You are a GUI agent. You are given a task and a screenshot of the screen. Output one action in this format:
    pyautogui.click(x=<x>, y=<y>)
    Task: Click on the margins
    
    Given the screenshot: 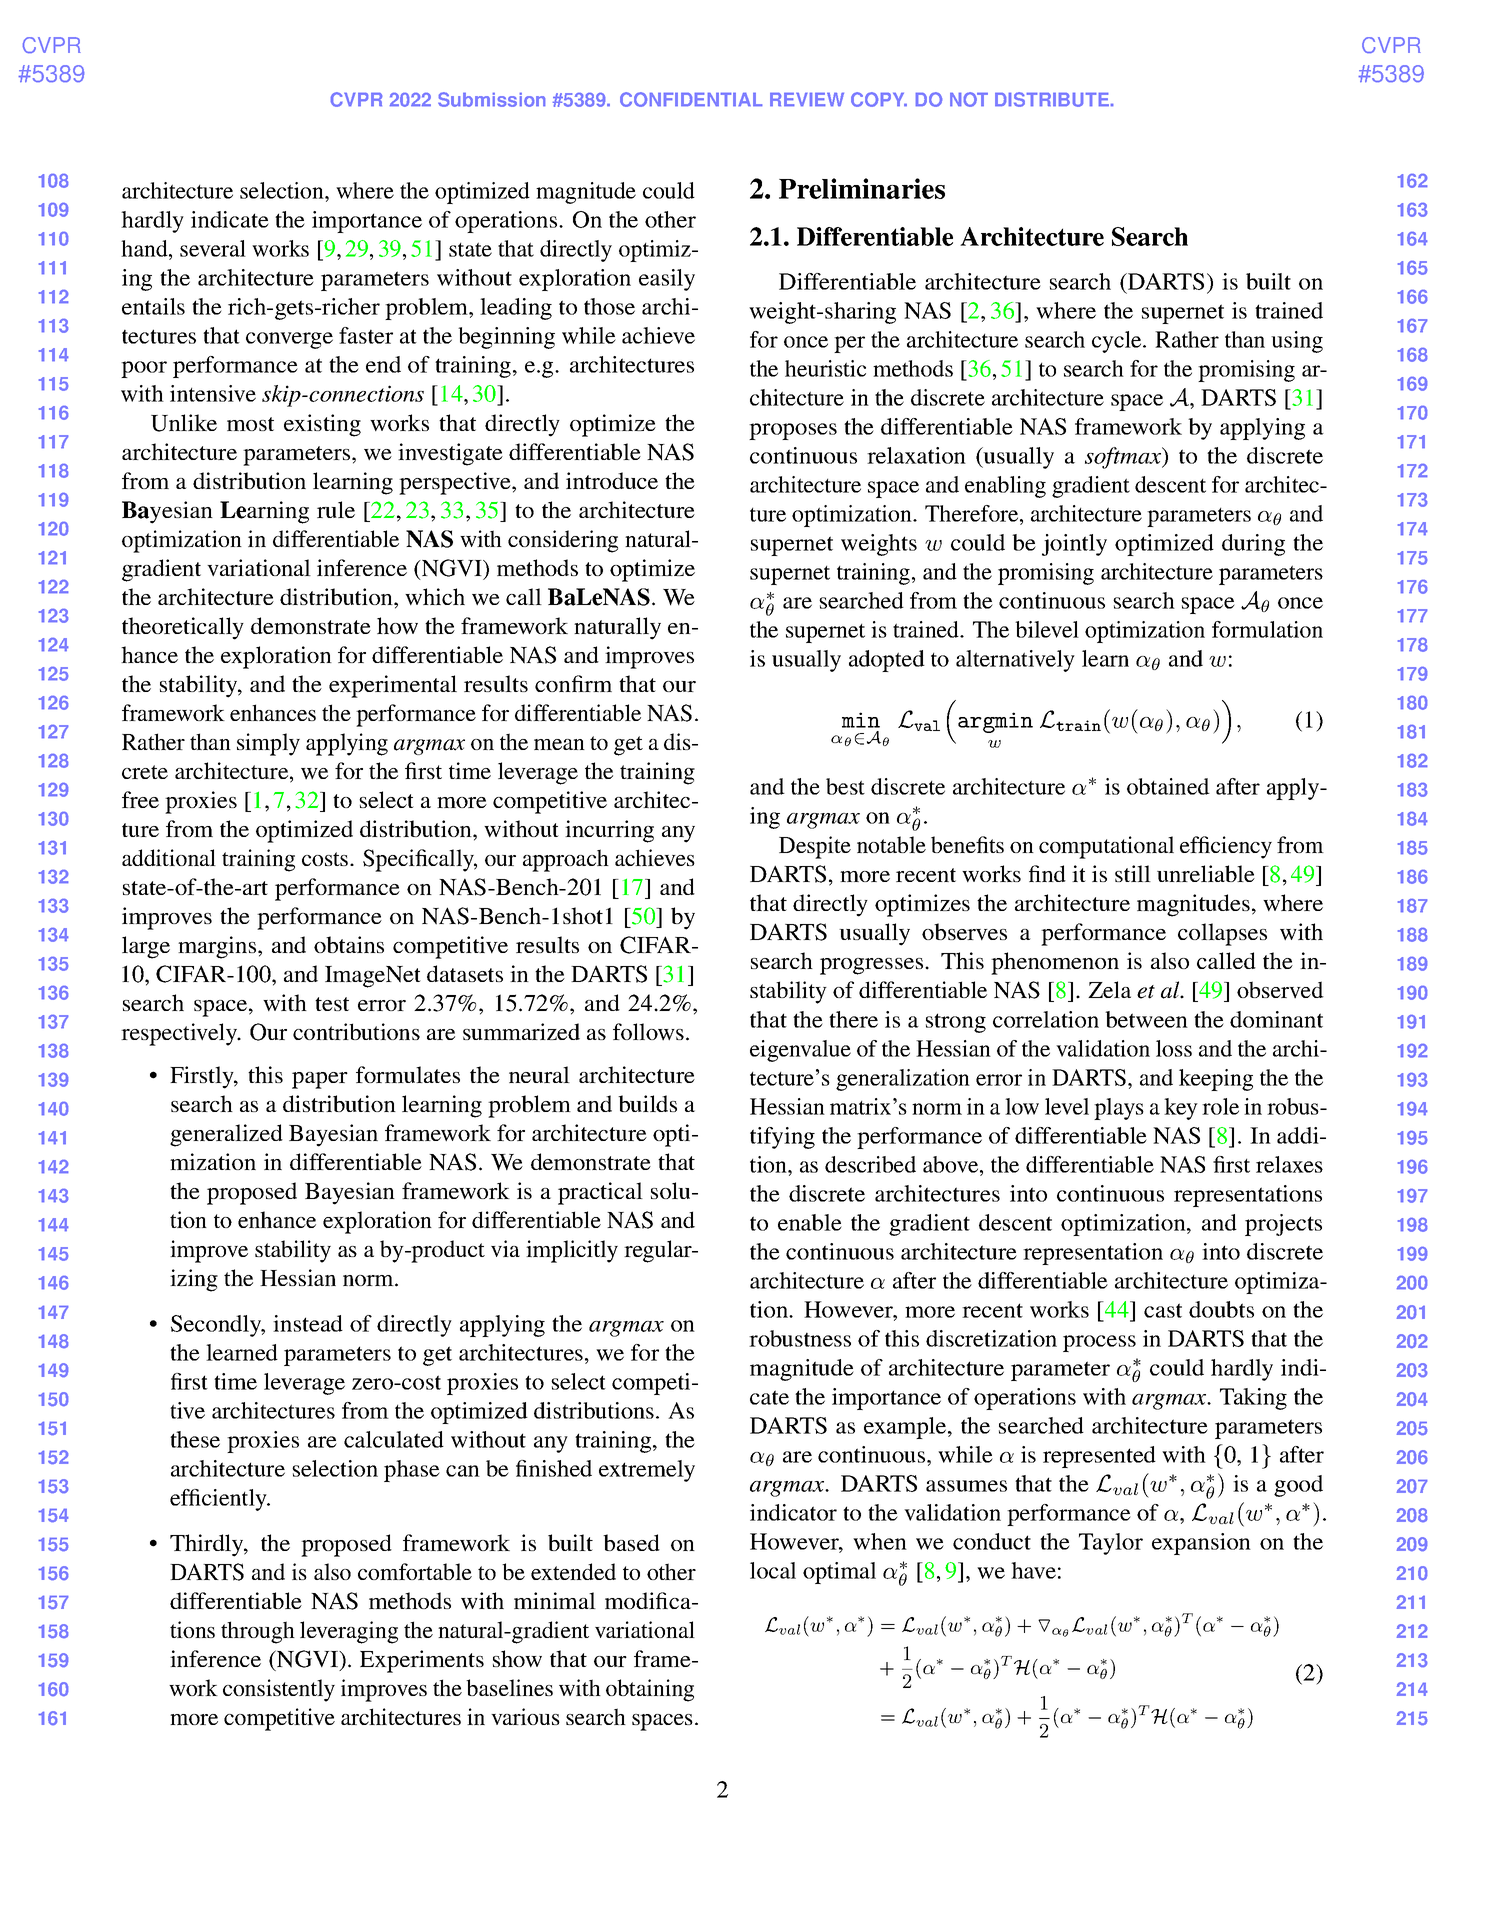 What is the action you would take?
    pyautogui.click(x=218, y=947)
